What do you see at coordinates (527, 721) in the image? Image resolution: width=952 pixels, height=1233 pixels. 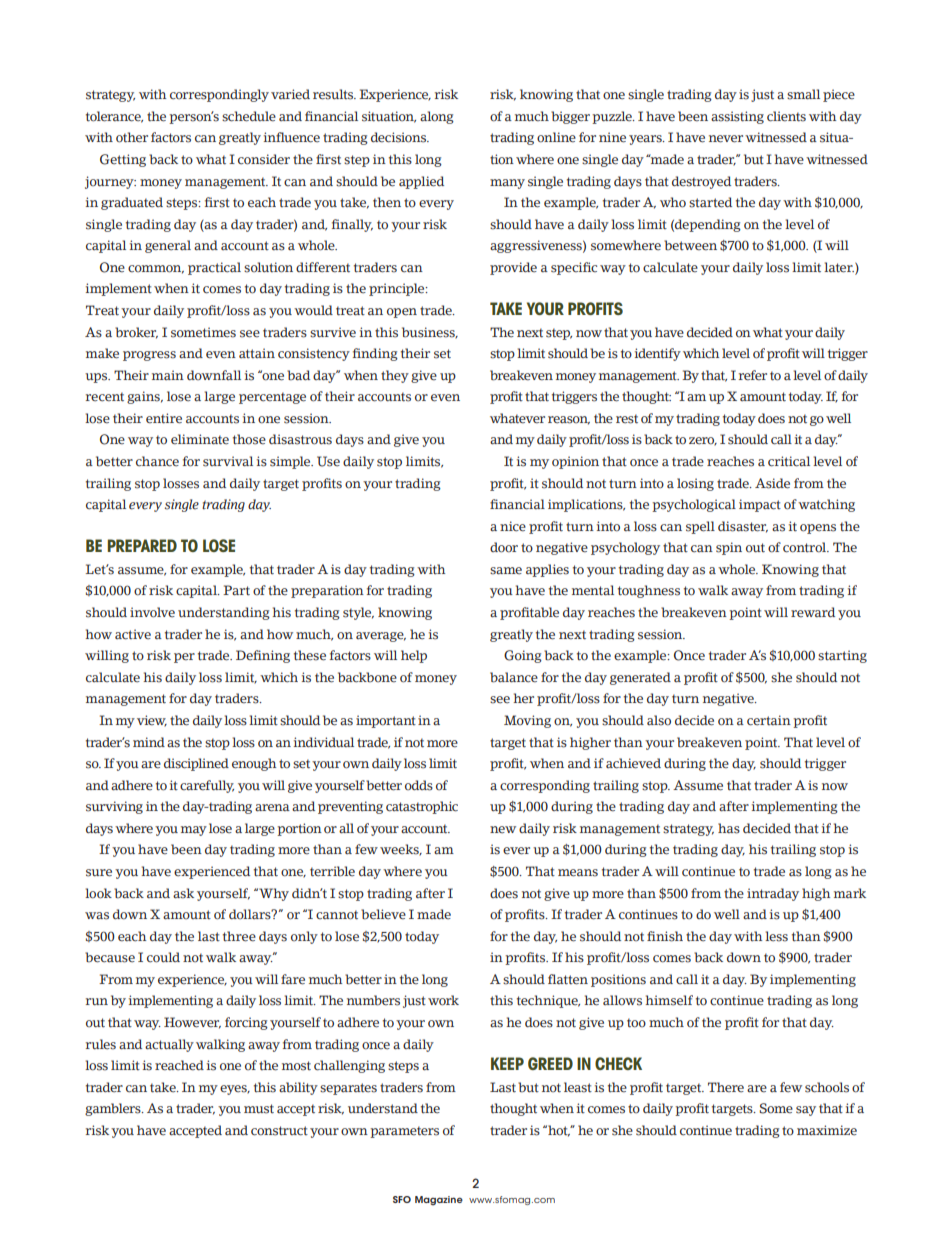 I see `Moving` at bounding box center [527, 721].
